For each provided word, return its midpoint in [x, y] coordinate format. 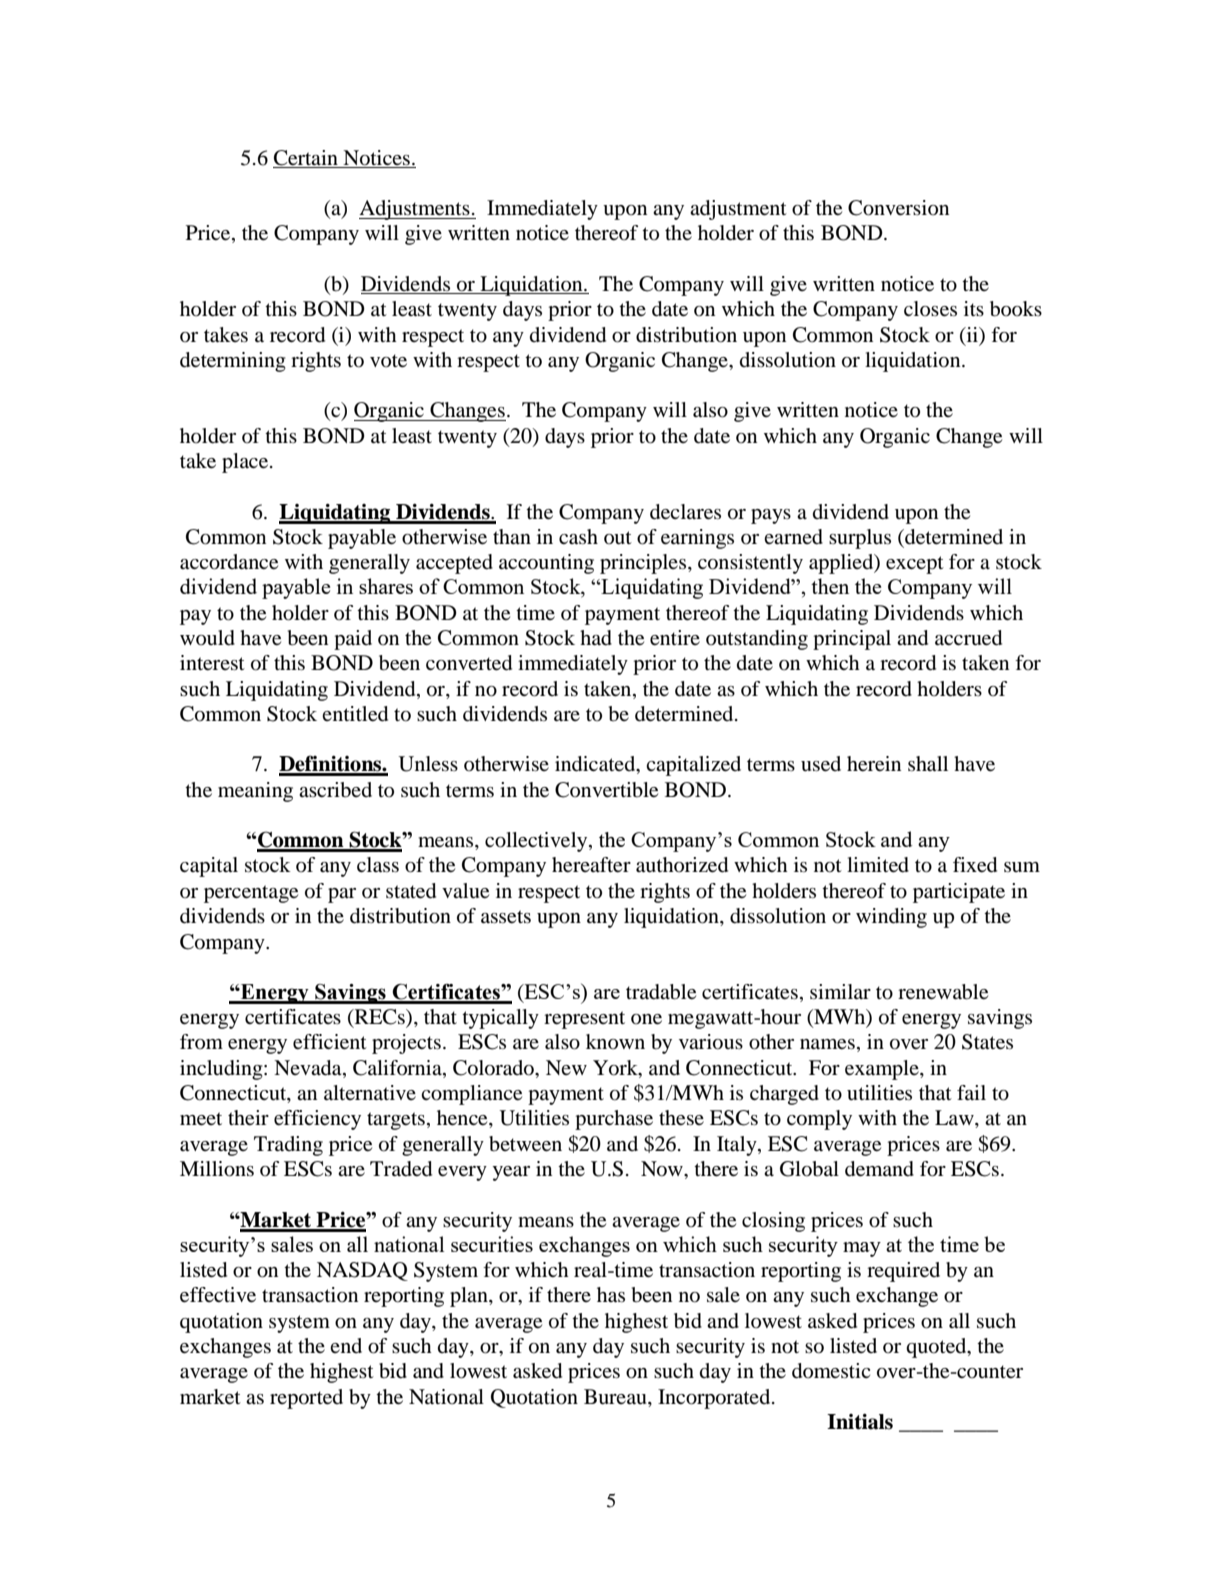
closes [930, 309]
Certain [306, 158]
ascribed [335, 790]
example [883, 1070]
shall [928, 764]
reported [306, 1399]
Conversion [898, 208]
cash [578, 537]
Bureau [616, 1397]
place [246, 463]
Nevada [309, 1069]
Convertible [606, 790]
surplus [860, 539]
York [616, 1069]
